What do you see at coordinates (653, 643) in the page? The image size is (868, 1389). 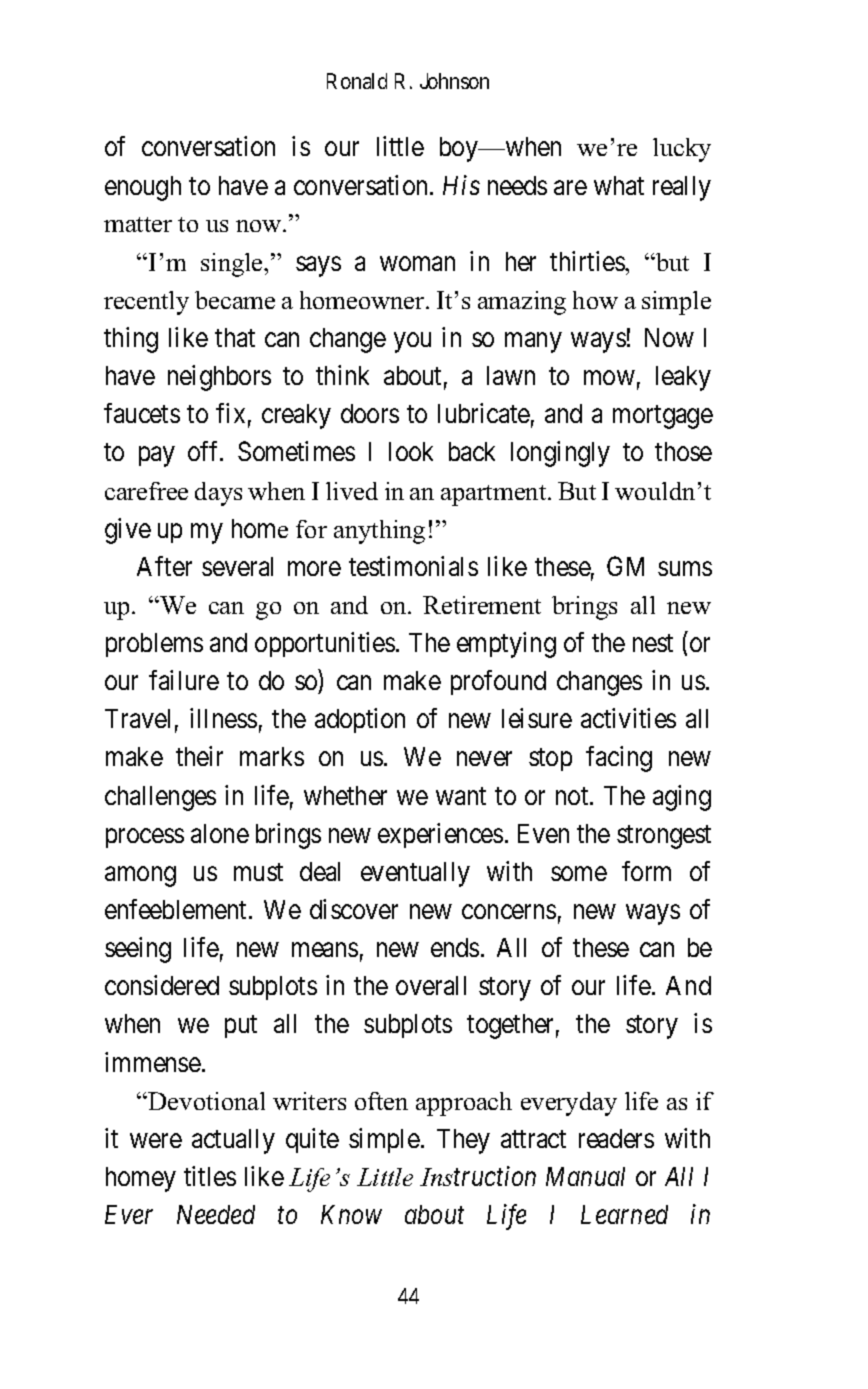 I see `nest` at bounding box center [653, 643].
